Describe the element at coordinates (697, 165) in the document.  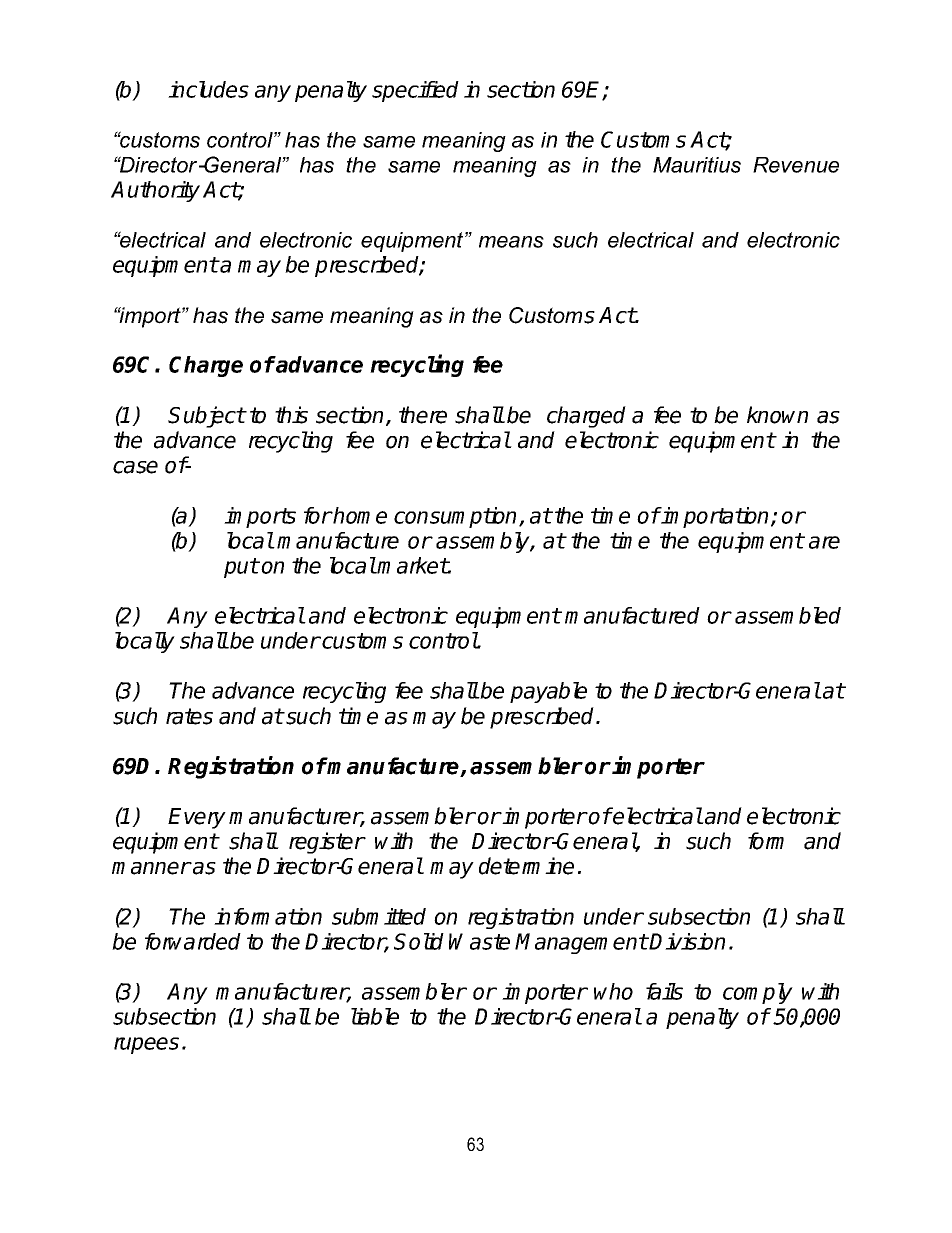
I see `Mauritius` at that location.
